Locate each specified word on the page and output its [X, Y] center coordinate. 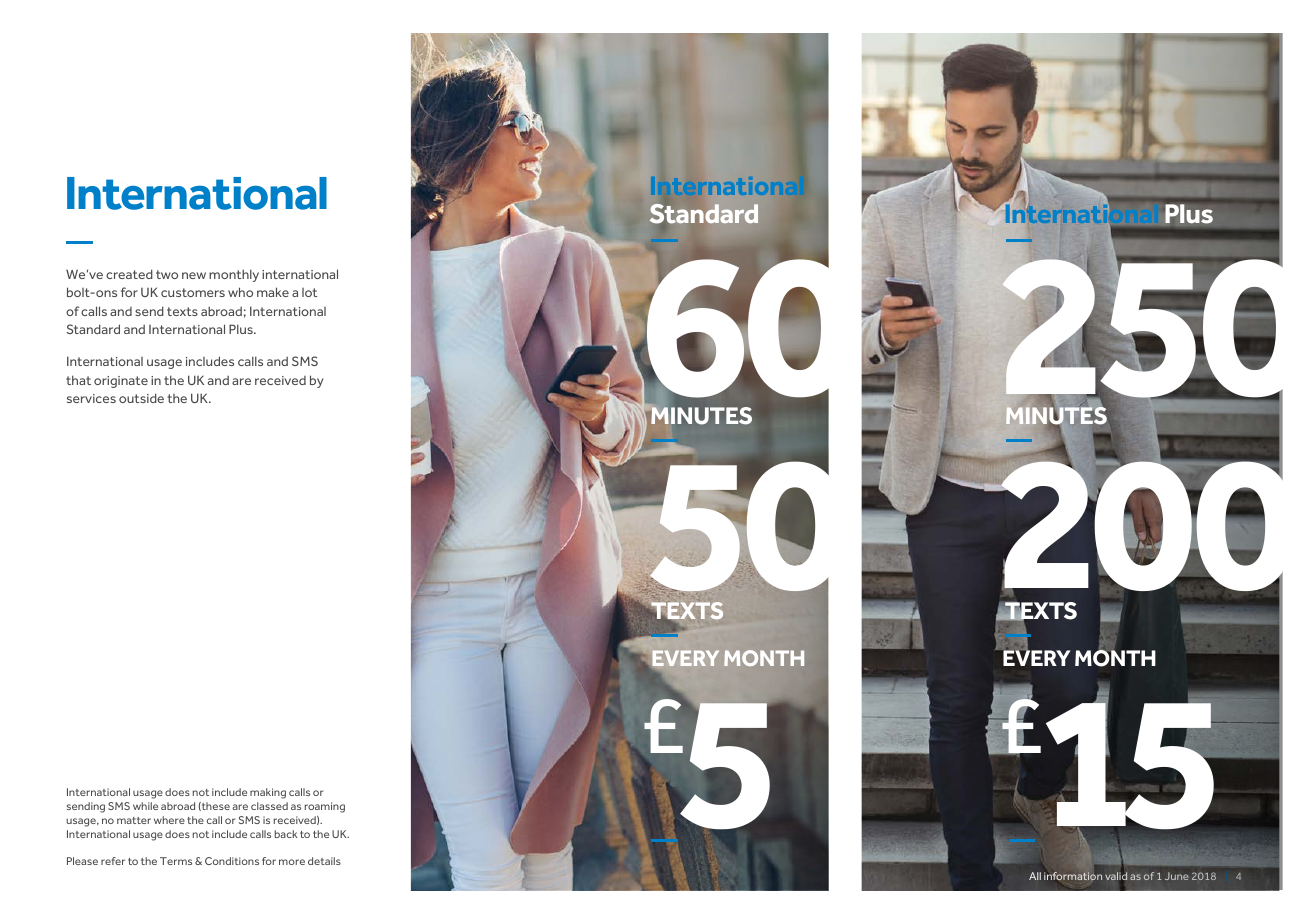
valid [1116, 876]
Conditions [232, 861]
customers [193, 292]
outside [141, 398]
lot [309, 292]
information [1073, 876]
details [324, 861]
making [268, 793]
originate [121, 382]
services [91, 398]
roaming [325, 807]
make [273, 292]
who [240, 292]
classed [269, 806]
